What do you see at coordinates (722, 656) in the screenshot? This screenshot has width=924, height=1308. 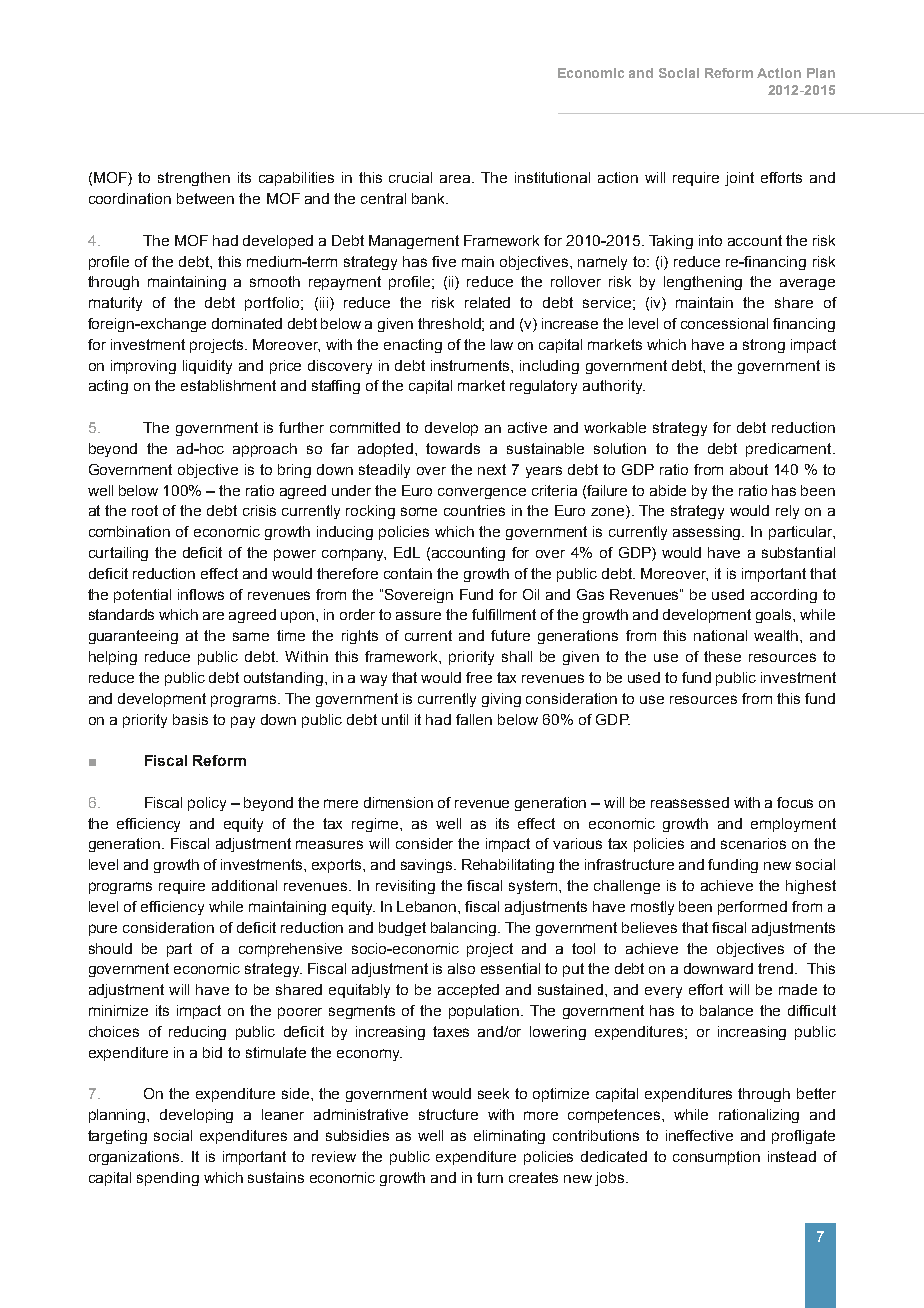 I see `these` at bounding box center [722, 656].
